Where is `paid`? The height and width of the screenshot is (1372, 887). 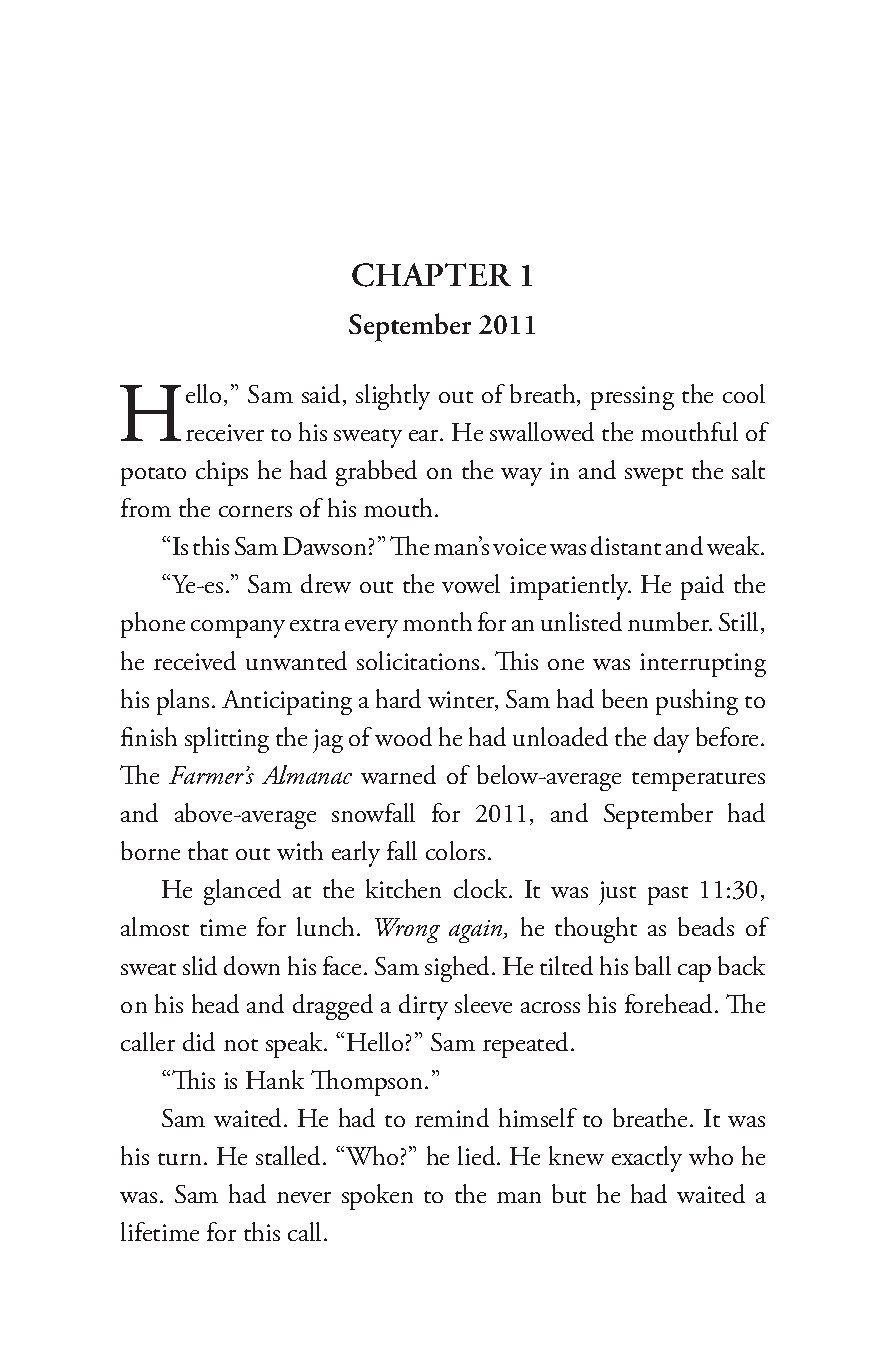 paid is located at coordinates (702, 587).
